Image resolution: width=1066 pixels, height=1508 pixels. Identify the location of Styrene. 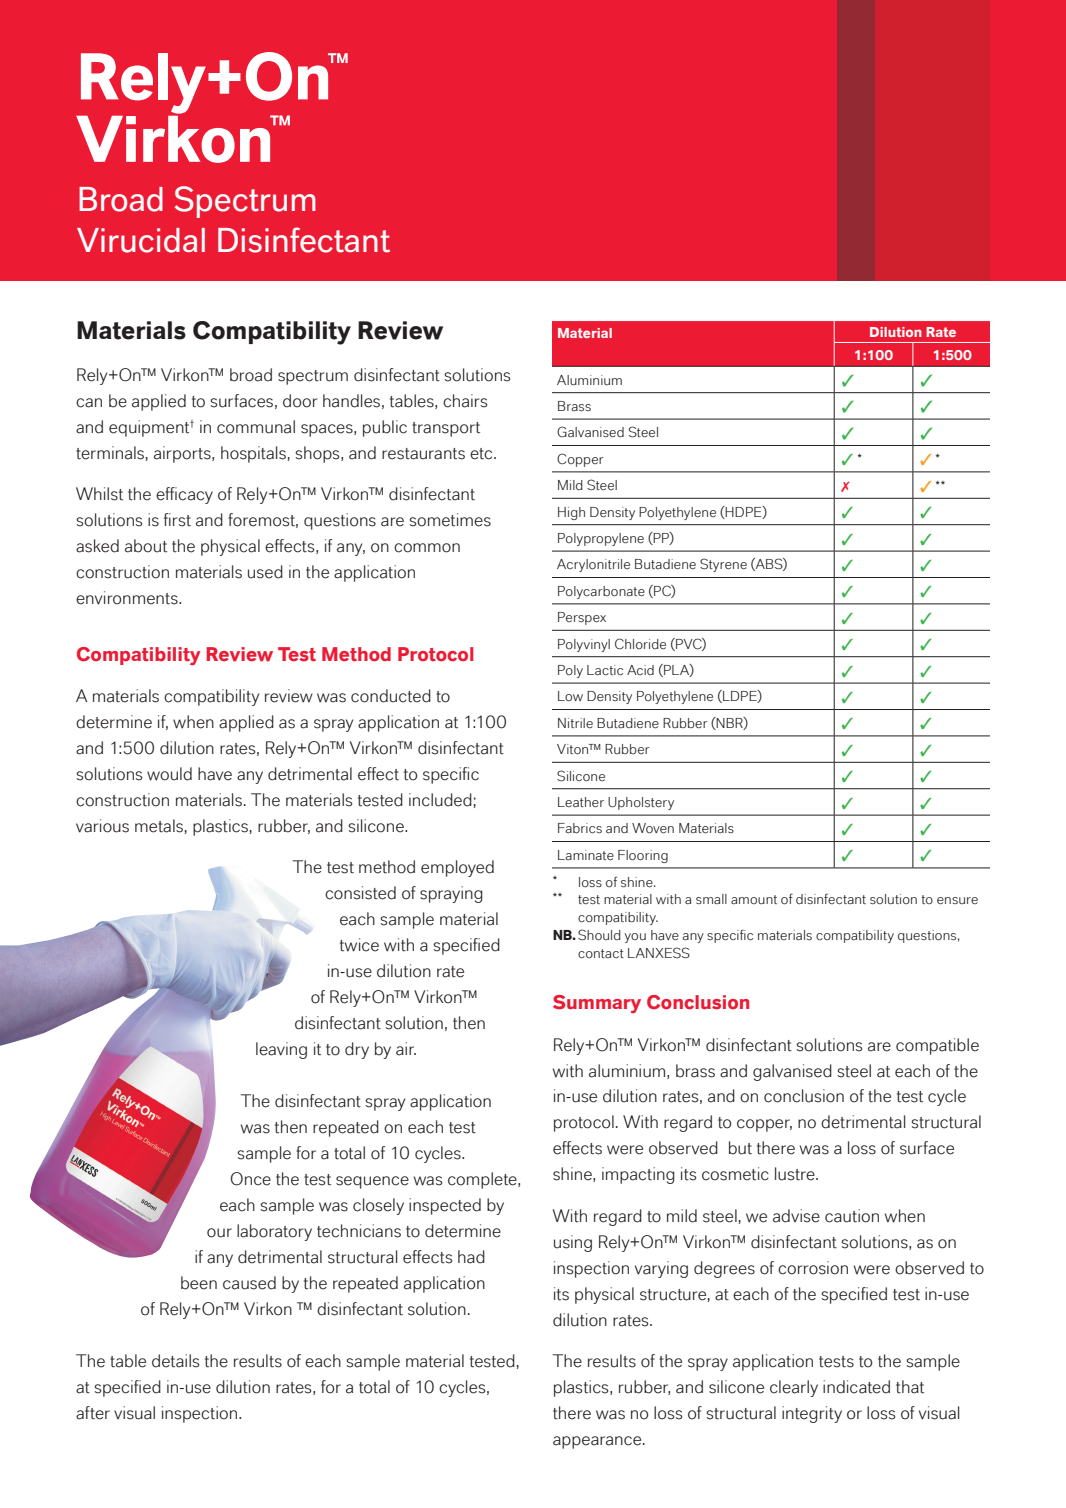
(723, 565).
